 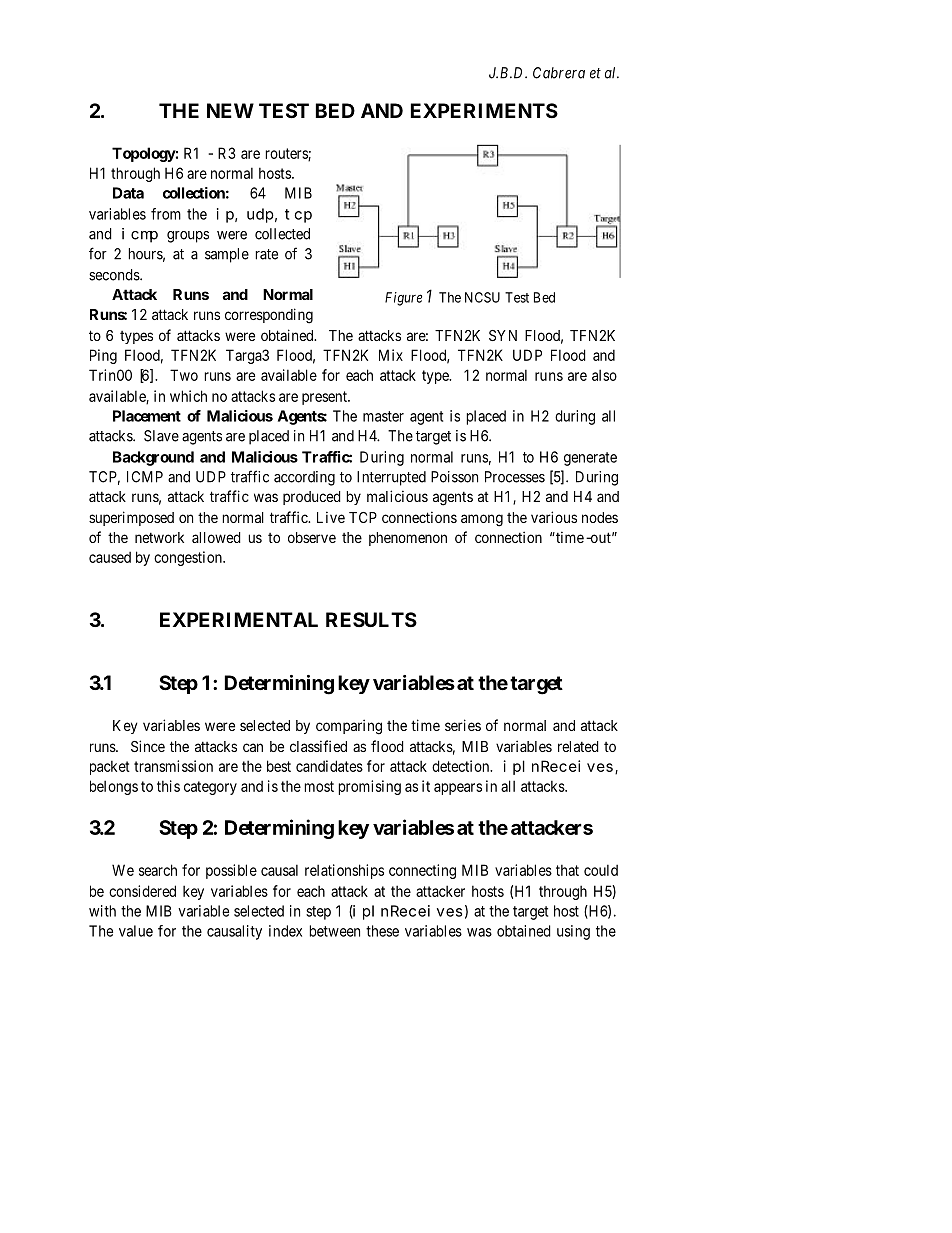 I want to click on seconds, so click(x=115, y=275).
